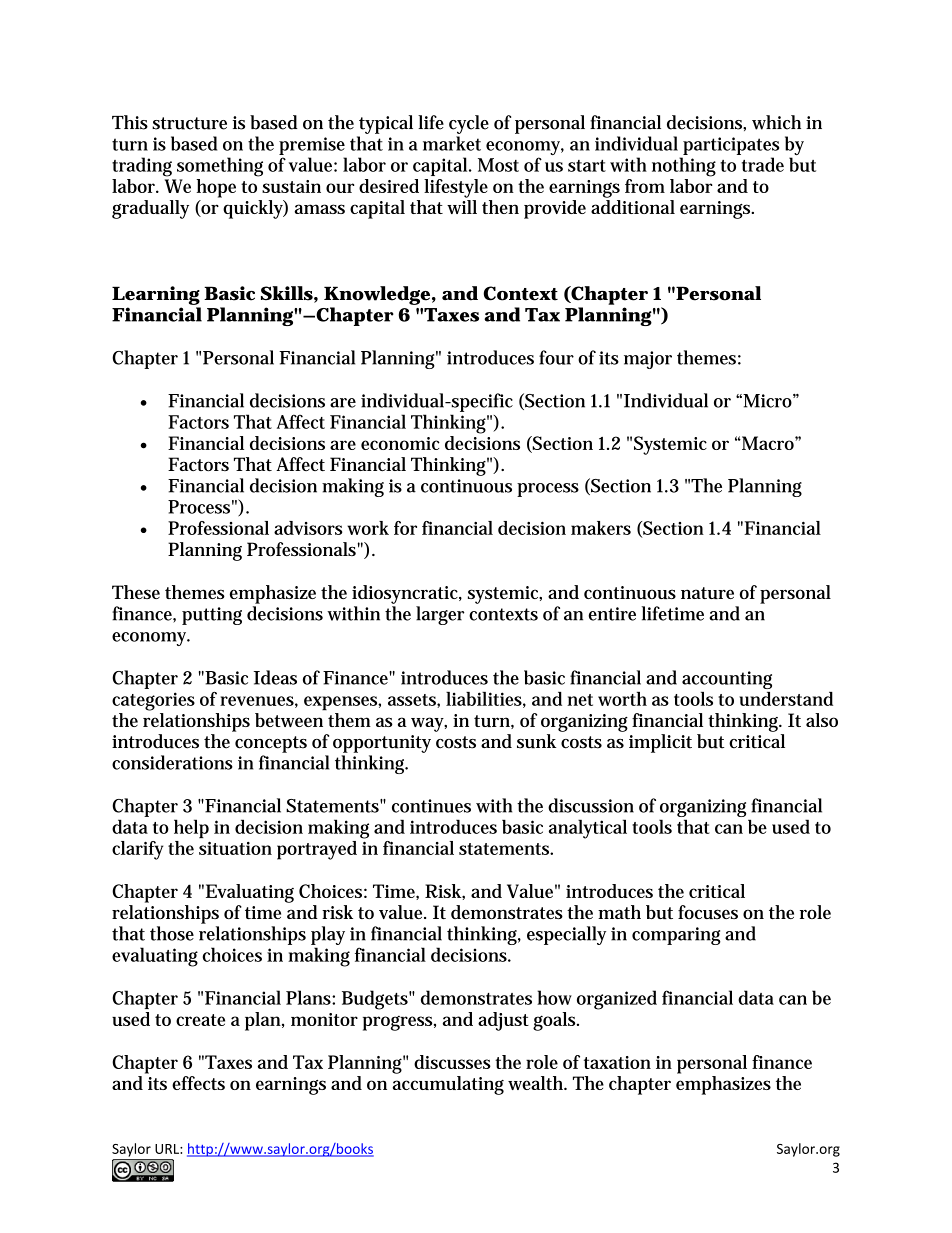 The image size is (952, 1233). Describe the element at coordinates (308, 528) in the page. I see `advisors` at that location.
